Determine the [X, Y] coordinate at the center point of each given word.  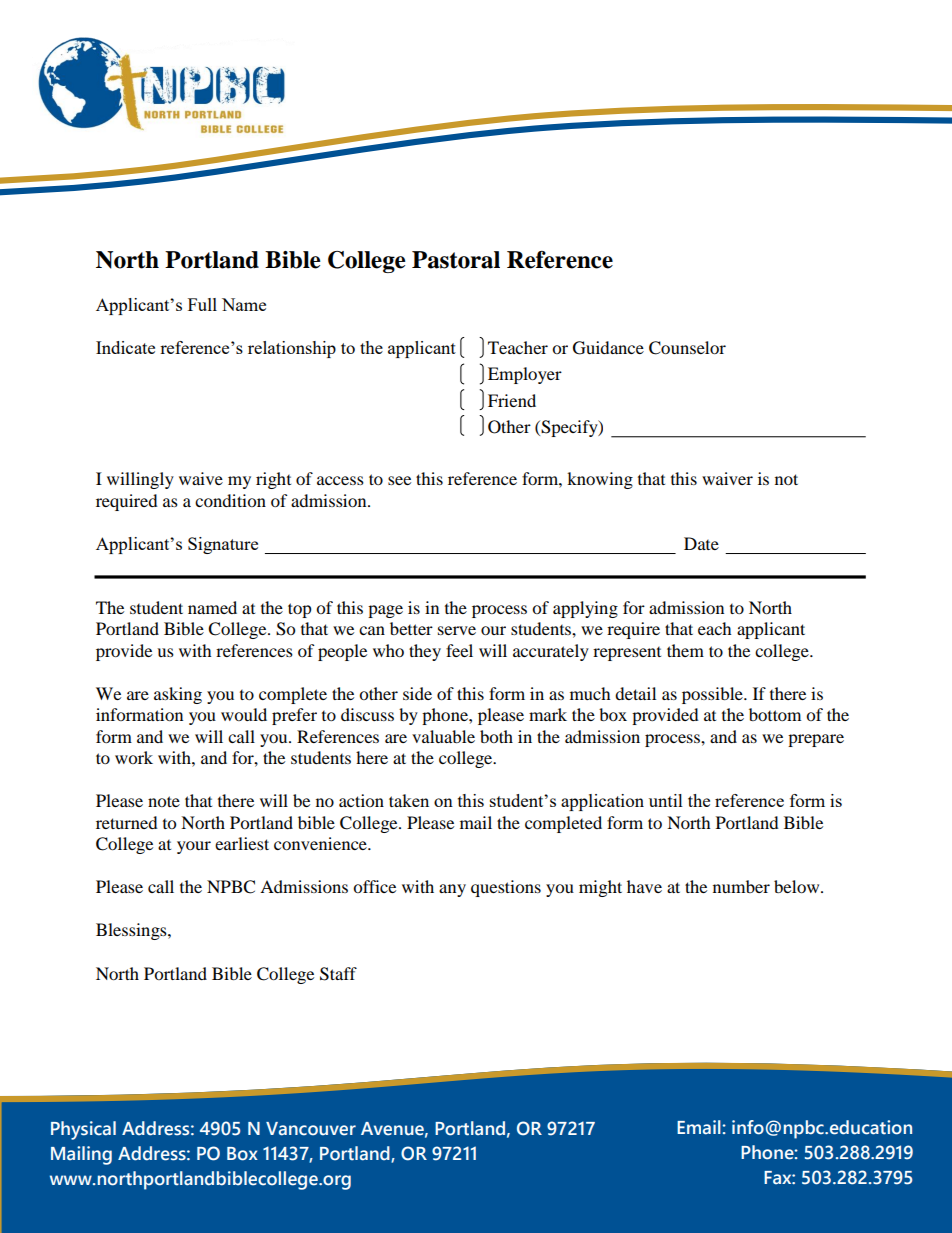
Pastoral [456, 260]
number [741, 886]
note [164, 801]
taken [409, 800]
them [685, 650]
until [666, 800]
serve [457, 630]
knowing [600, 480]
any [452, 890]
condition [230, 500]
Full [202, 304]
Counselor [687, 348]
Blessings [132, 931]
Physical [83, 1130]
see [399, 480]
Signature [223, 545]
